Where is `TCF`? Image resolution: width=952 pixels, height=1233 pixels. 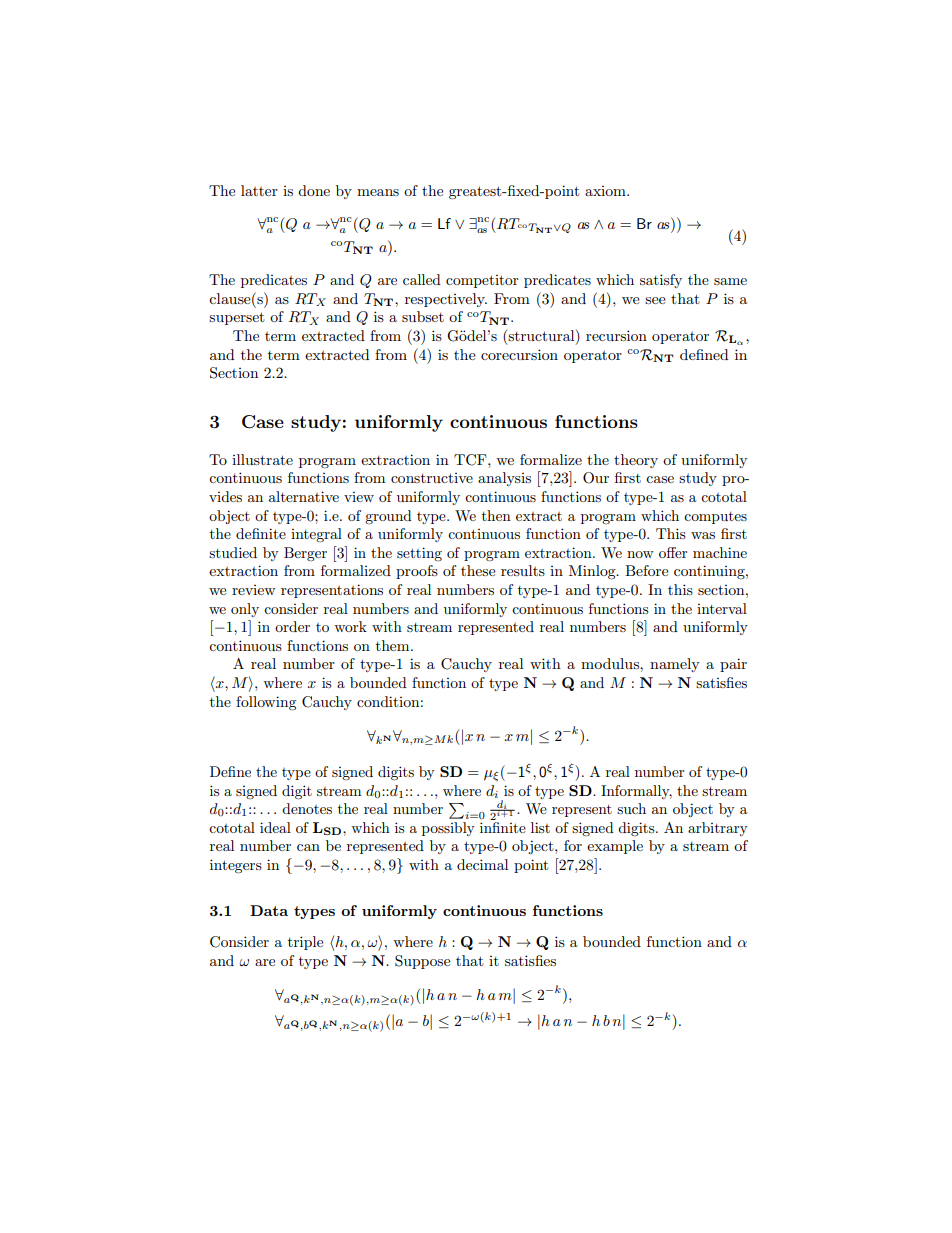
TCF is located at coordinates (471, 460).
